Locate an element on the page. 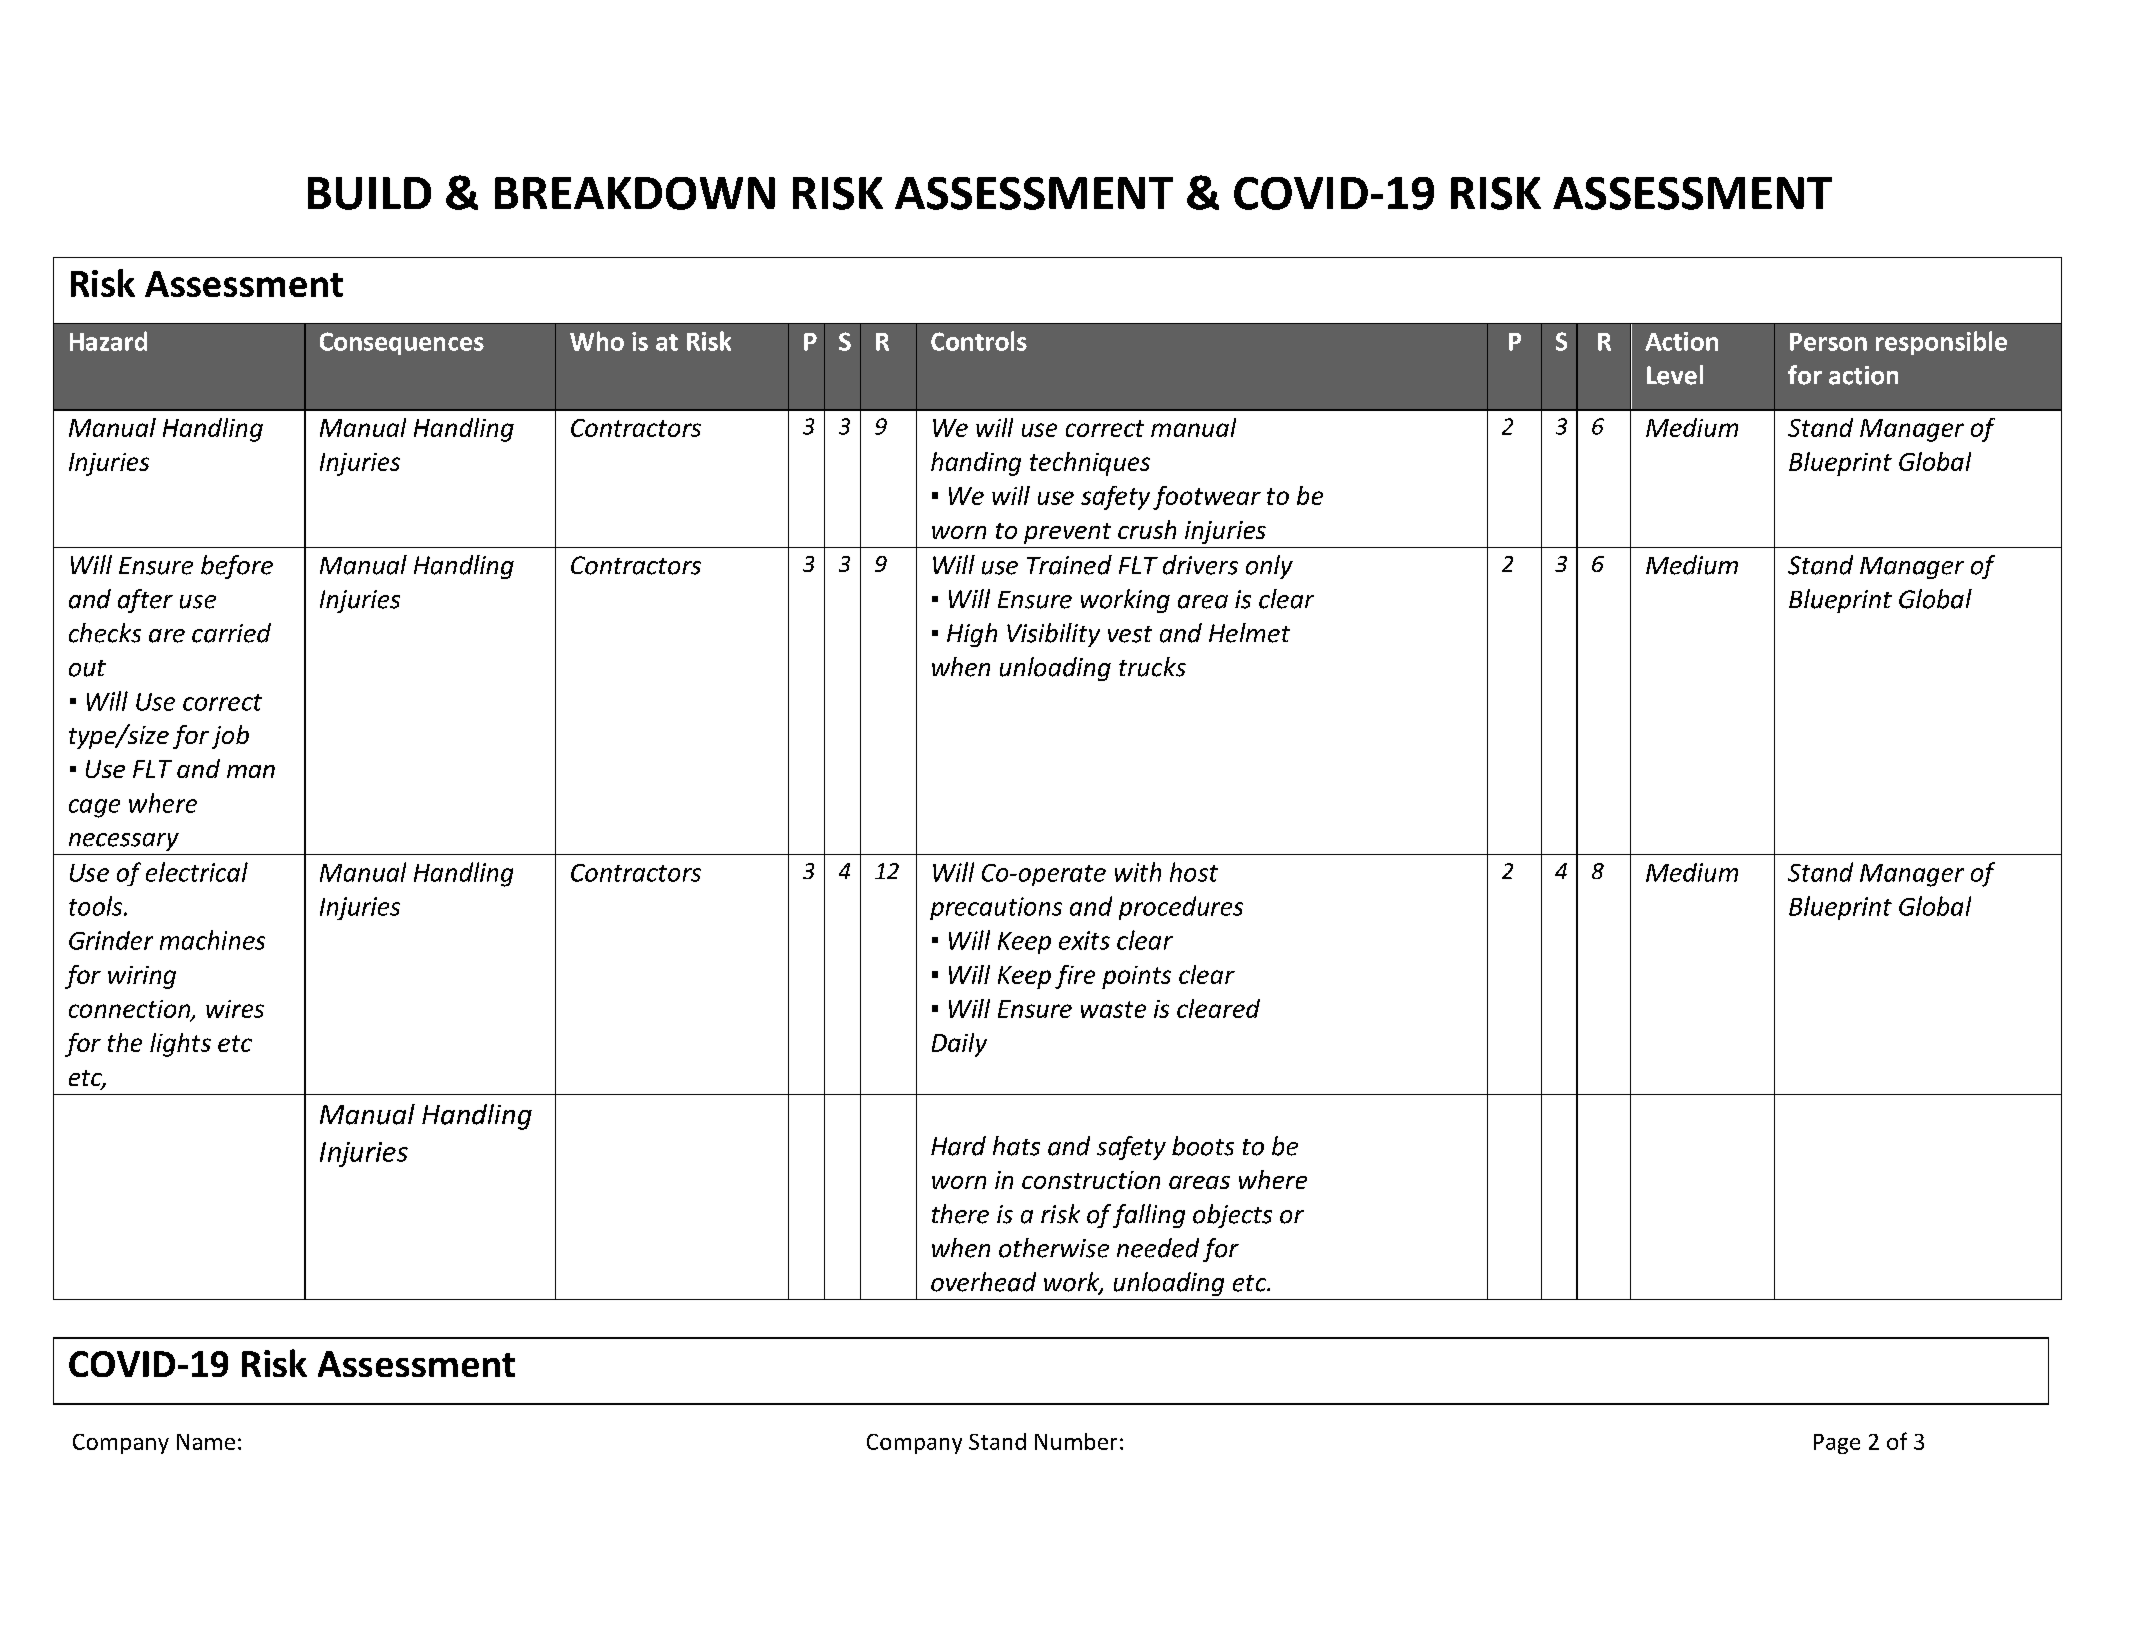  Name is located at coordinates (206, 1442).
